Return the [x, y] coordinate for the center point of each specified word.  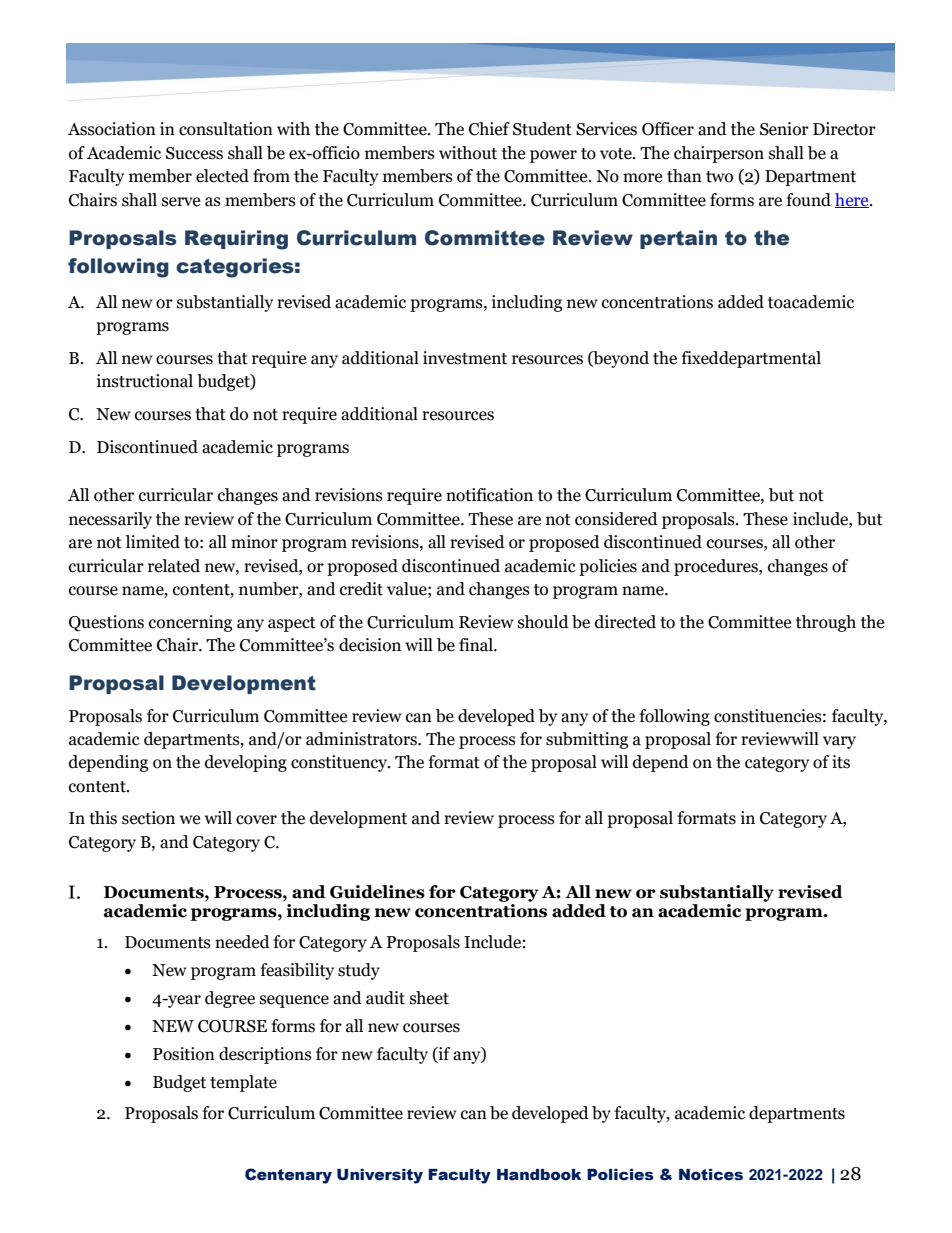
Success [194, 153]
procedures [717, 567]
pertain [678, 239]
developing [246, 763]
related [174, 566]
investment [465, 358]
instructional [145, 381]
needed [242, 942]
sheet [429, 998]
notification [489, 495]
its [841, 762]
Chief [489, 129]
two [719, 177]
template [243, 1083]
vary [839, 742]
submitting [587, 740]
